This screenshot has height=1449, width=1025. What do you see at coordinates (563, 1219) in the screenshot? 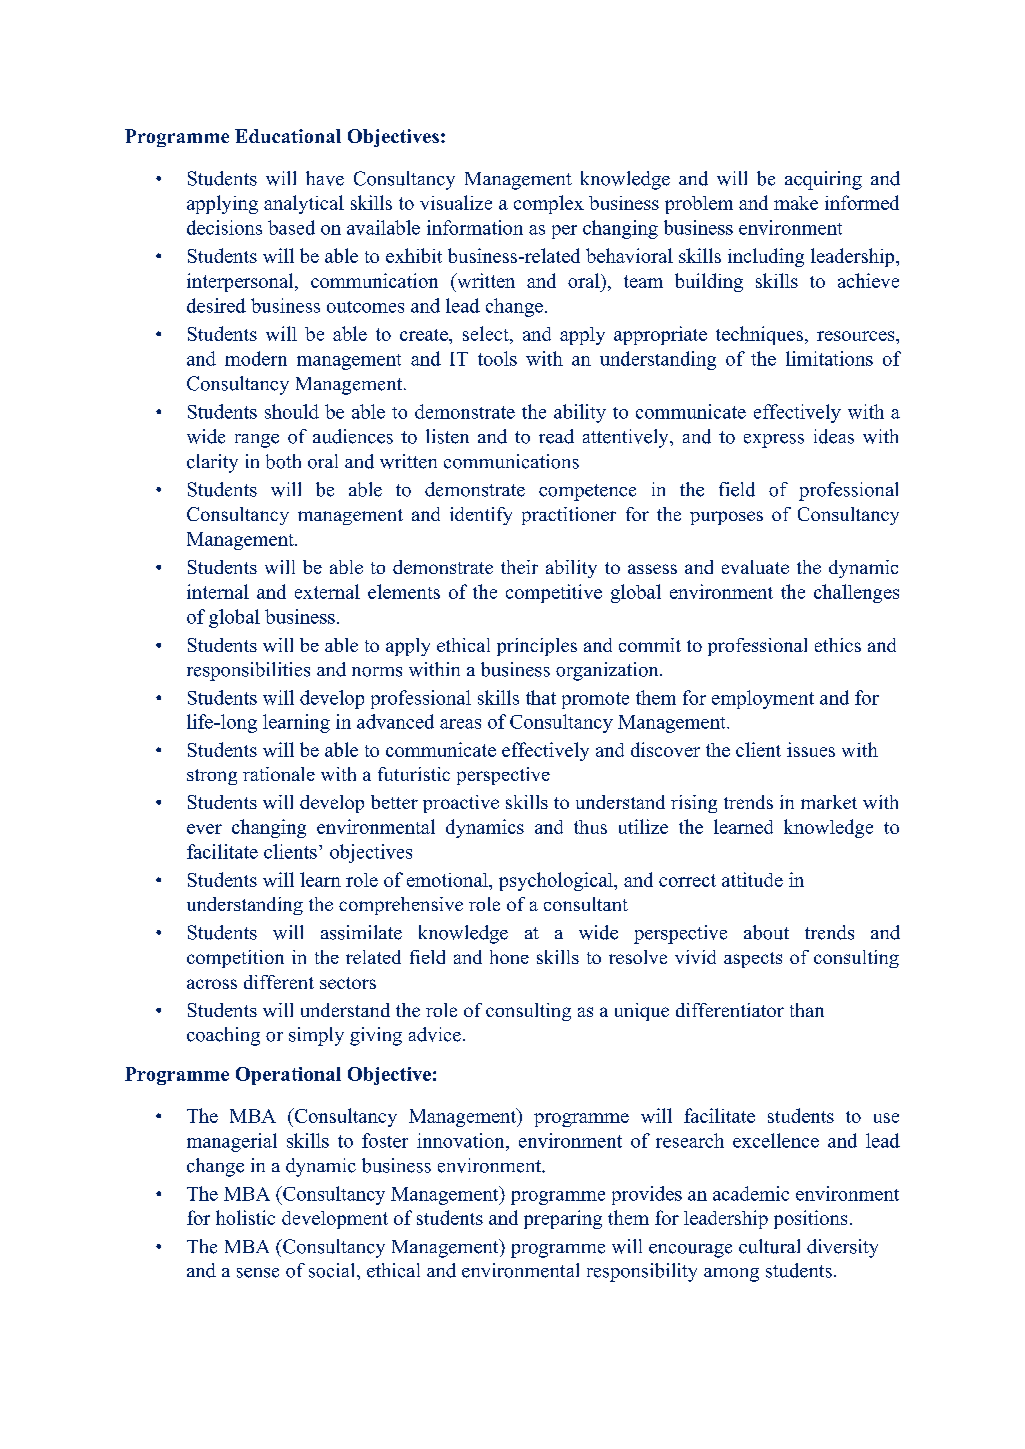
I see `preparing` at bounding box center [563, 1219].
